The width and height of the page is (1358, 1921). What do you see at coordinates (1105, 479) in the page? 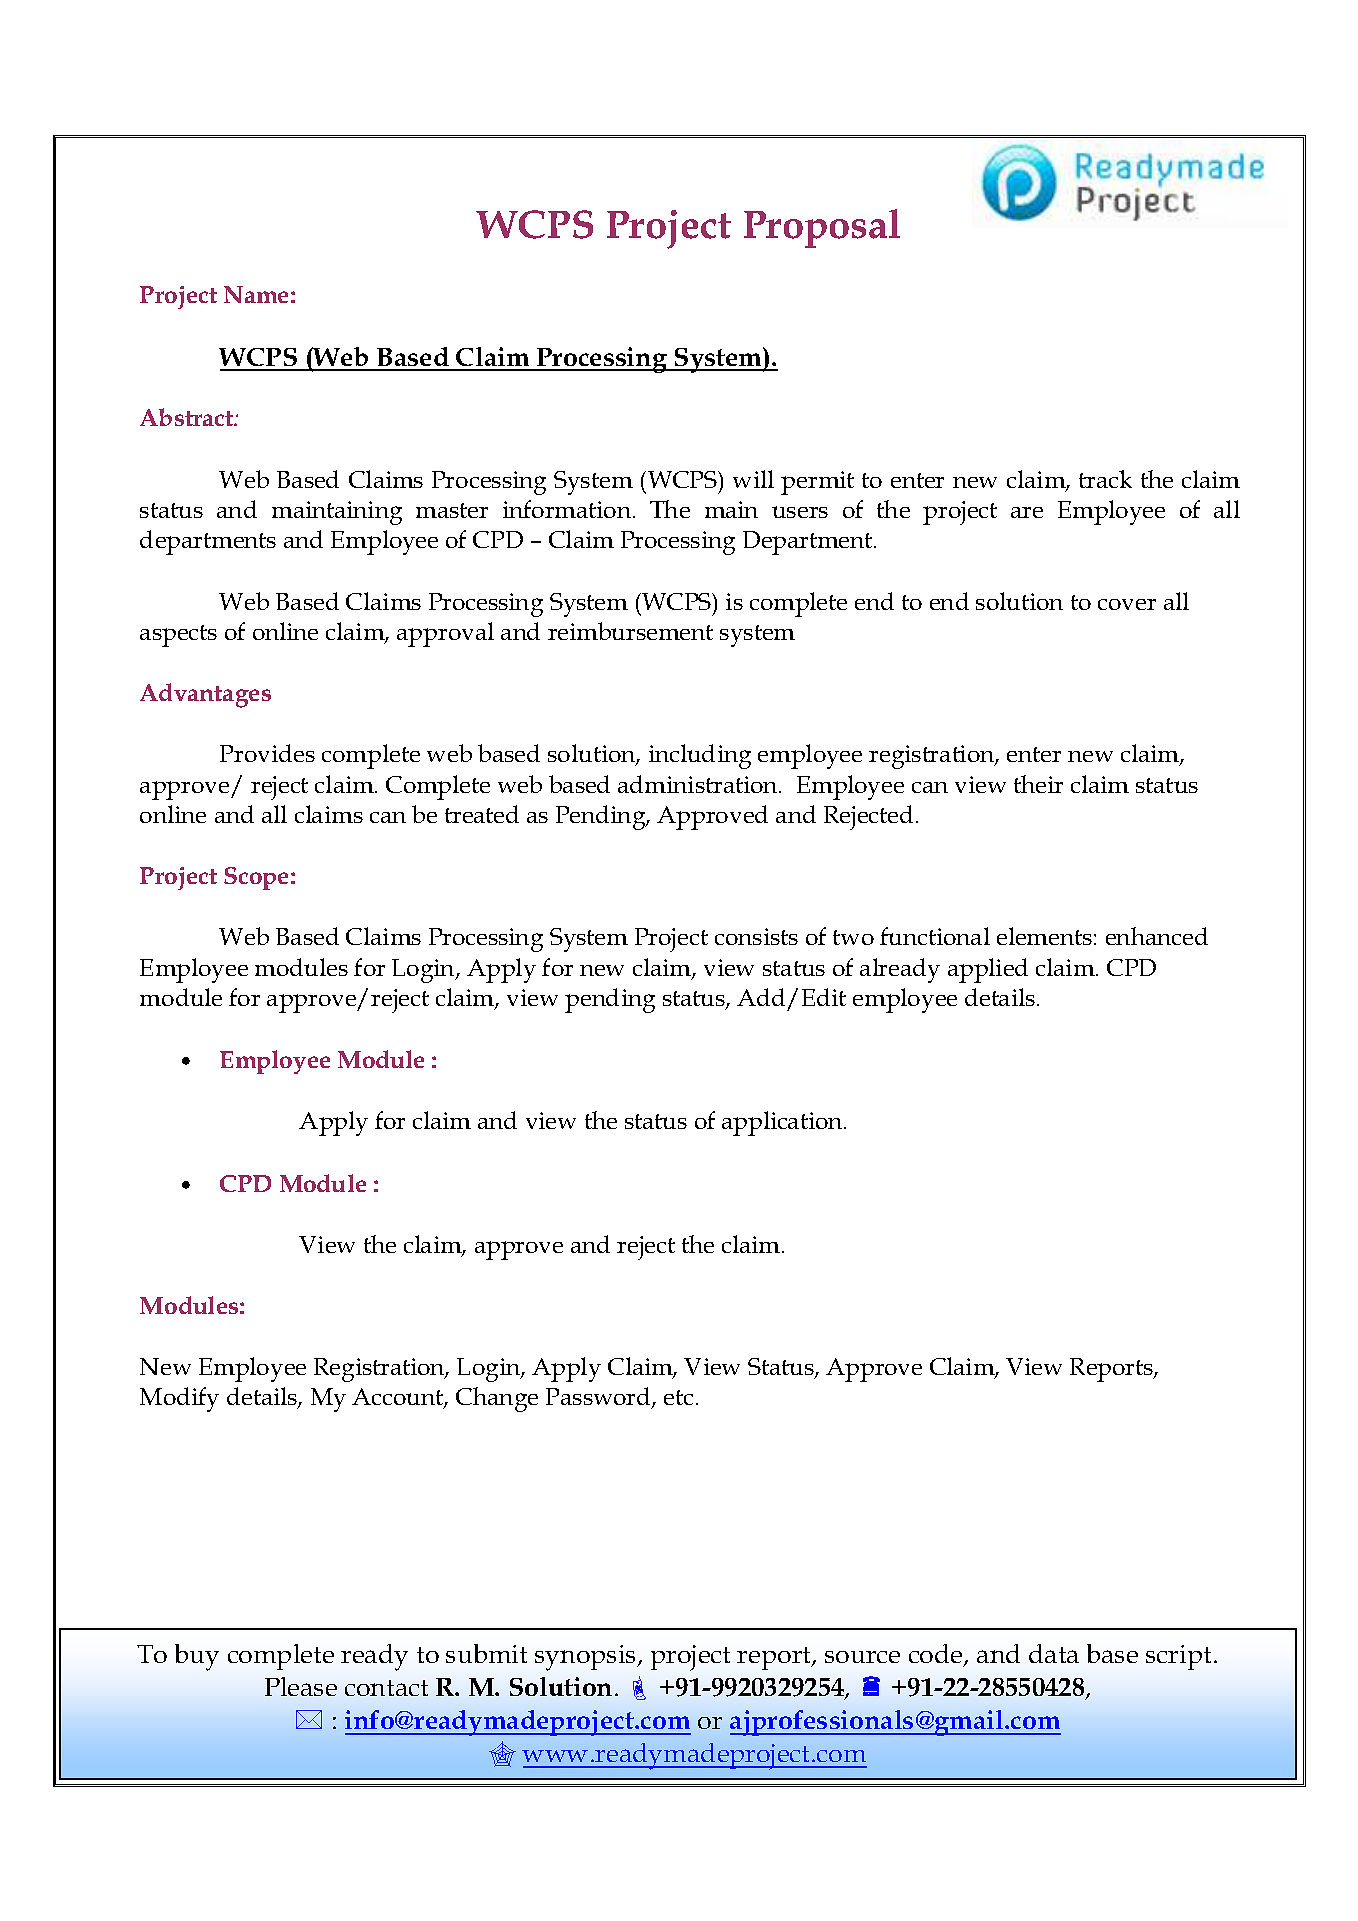
I see `track` at bounding box center [1105, 479].
